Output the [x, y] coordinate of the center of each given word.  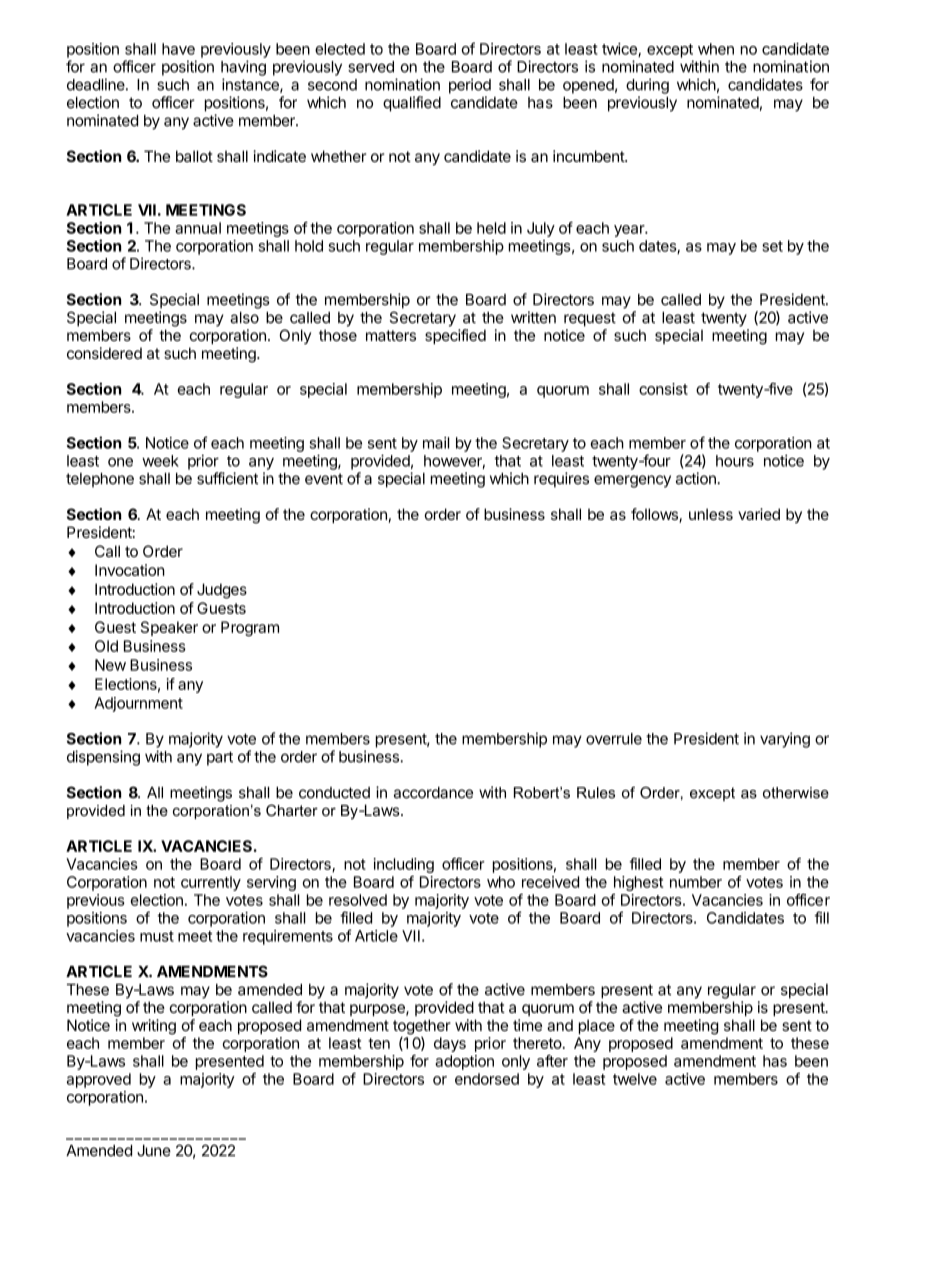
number [696, 882]
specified [455, 336]
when [716, 49]
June [154, 1151]
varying [785, 740]
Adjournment [138, 704]
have [178, 49]
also [244, 318]
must [157, 936]
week [160, 461]
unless [711, 514]
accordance [433, 793]
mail [436, 443]
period [470, 86]
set [772, 246]
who [501, 882]
